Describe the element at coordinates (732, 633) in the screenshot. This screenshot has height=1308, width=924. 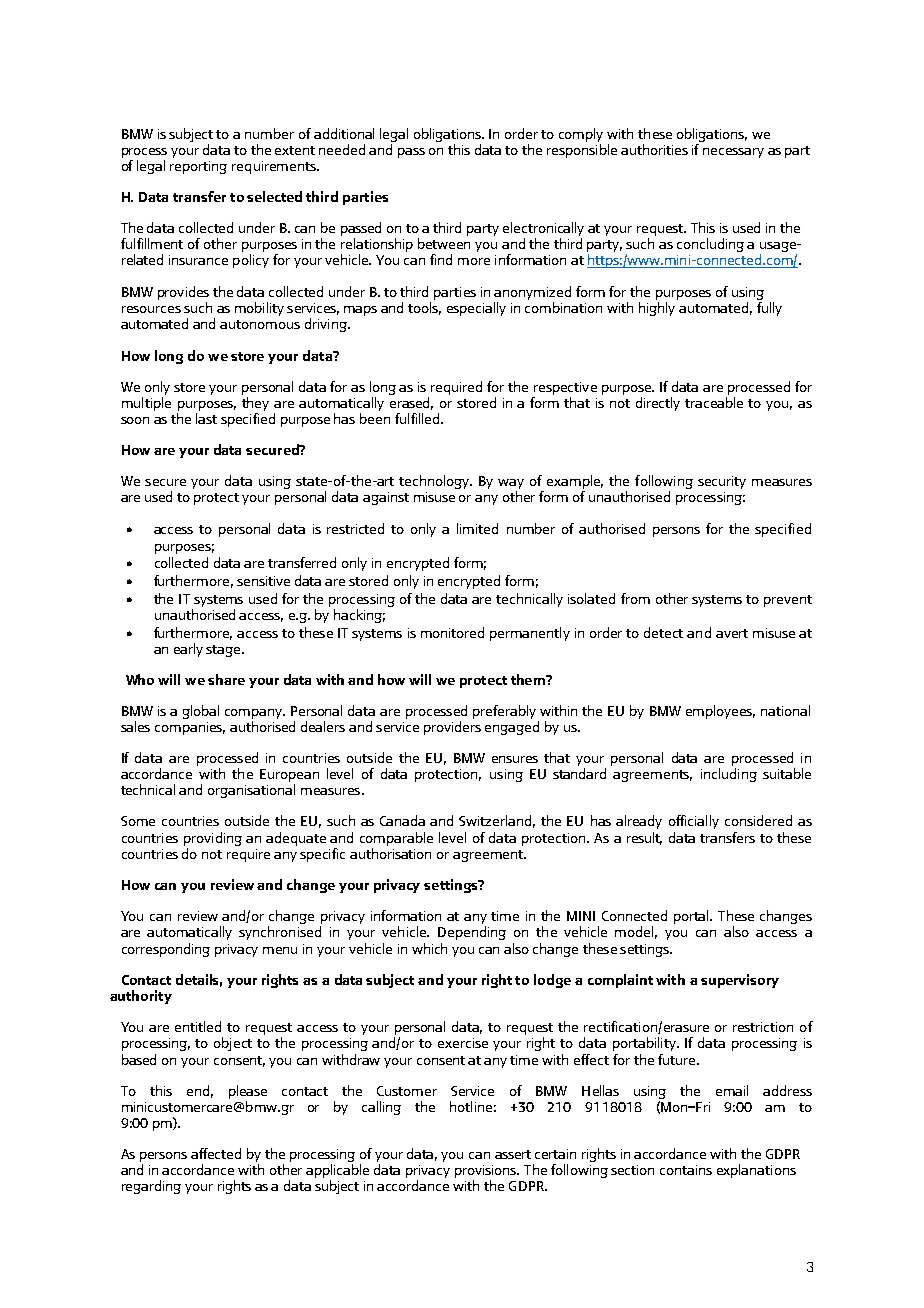
I see `avert` at that location.
